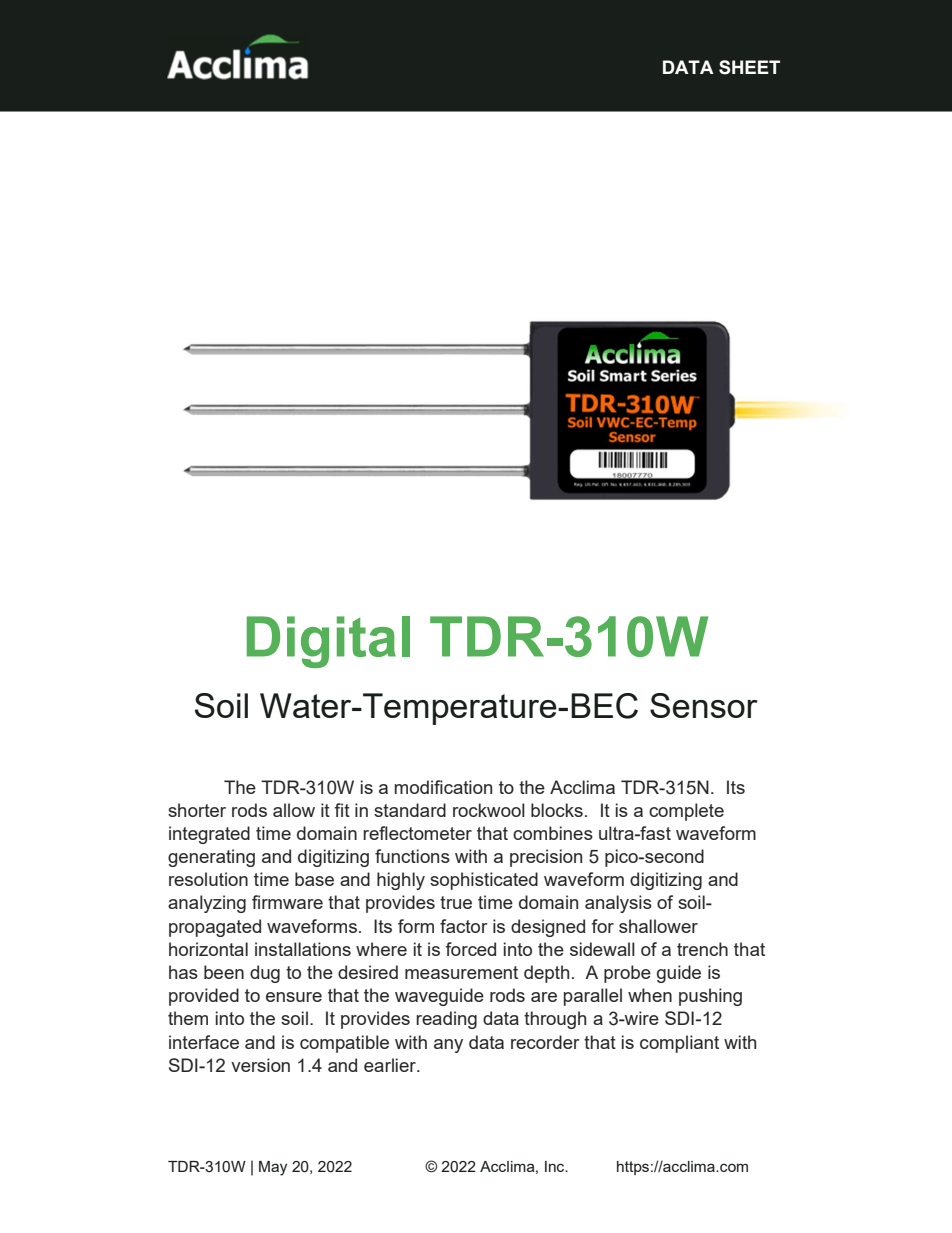  Describe the element at coordinates (686, 812) in the page. I see `complete` at that location.
